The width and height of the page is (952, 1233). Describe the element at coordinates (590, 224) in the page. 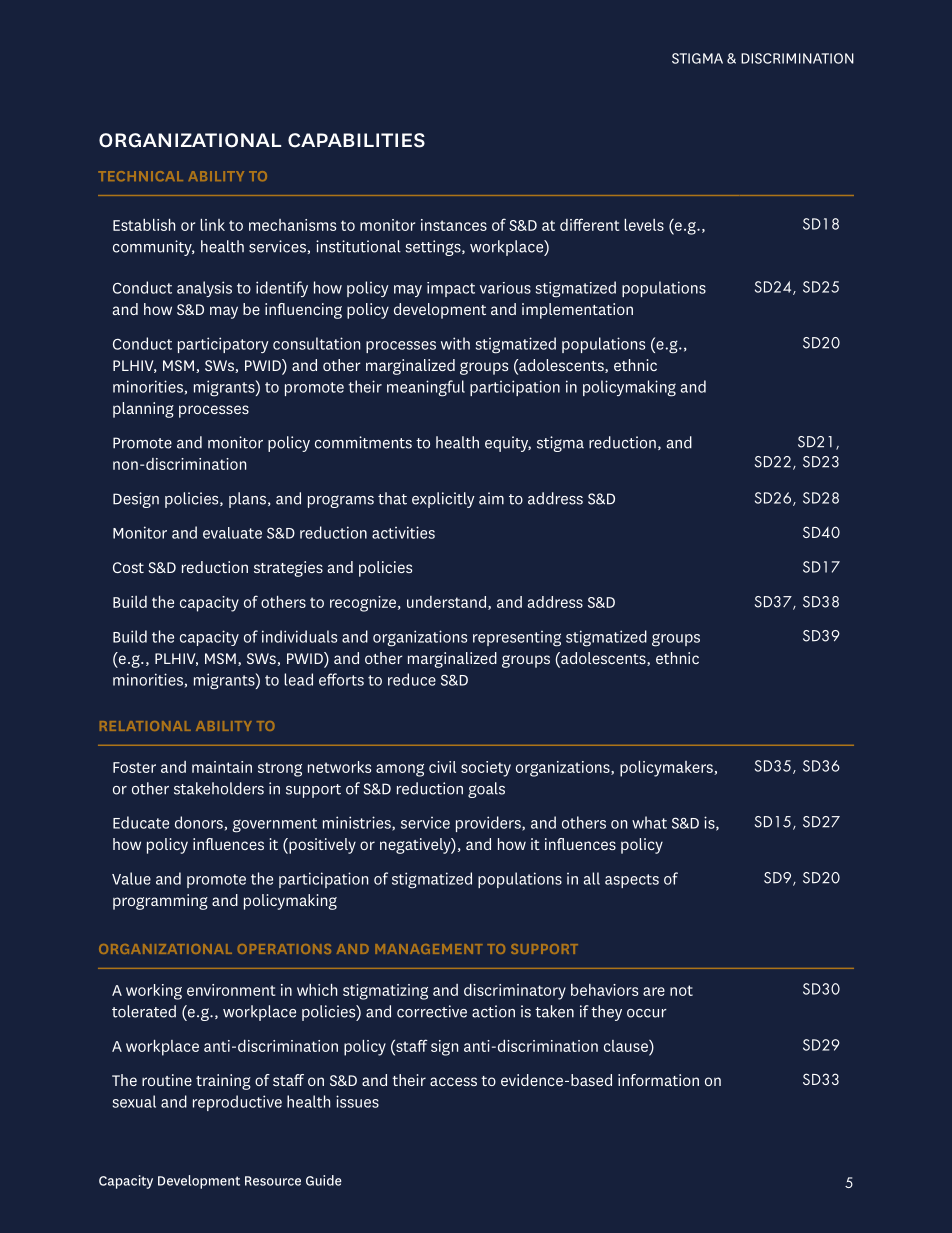

I see `different` at that location.
